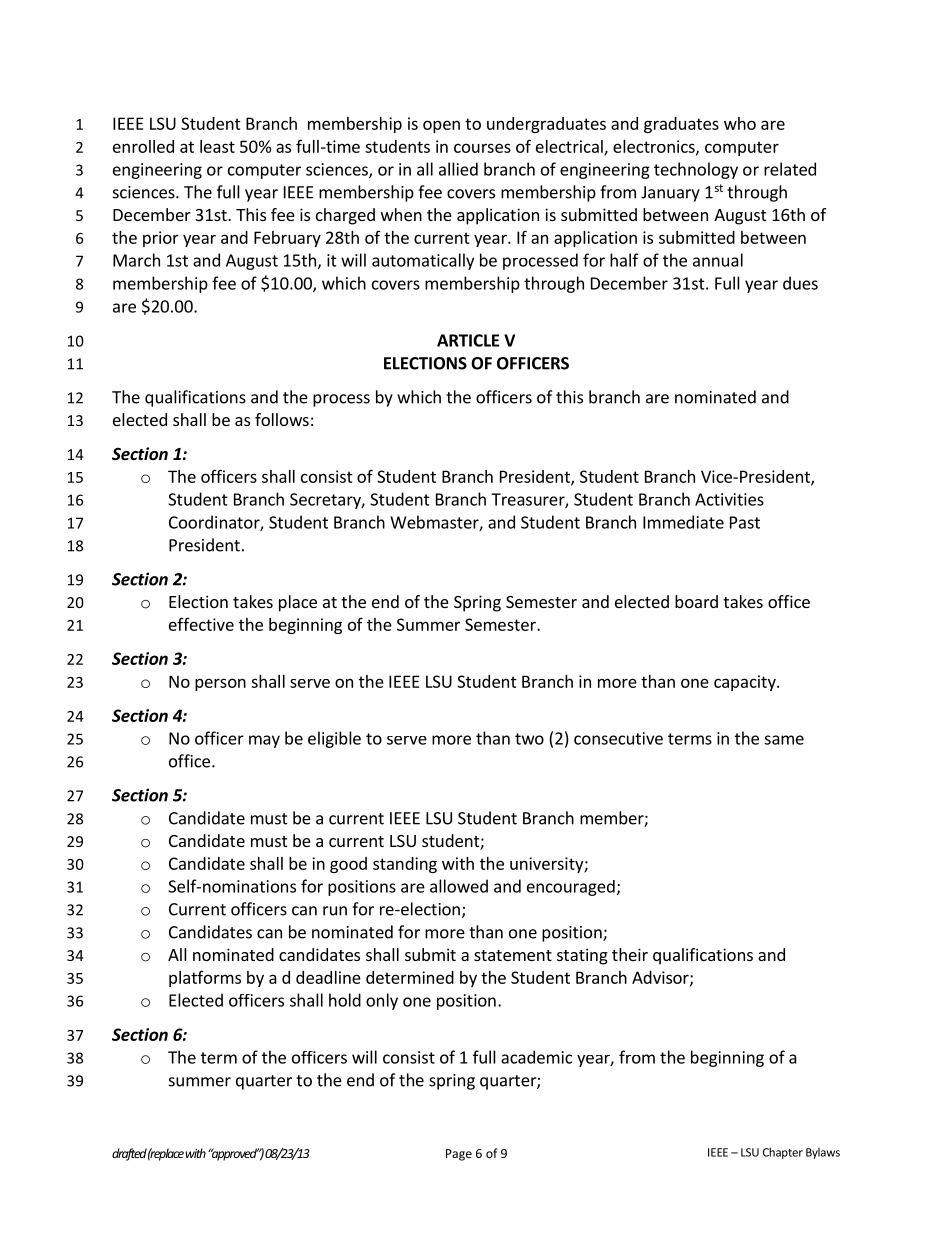 The width and height of the screenshot is (952, 1233). What do you see at coordinates (282, 419) in the screenshot?
I see `follows` at bounding box center [282, 419].
